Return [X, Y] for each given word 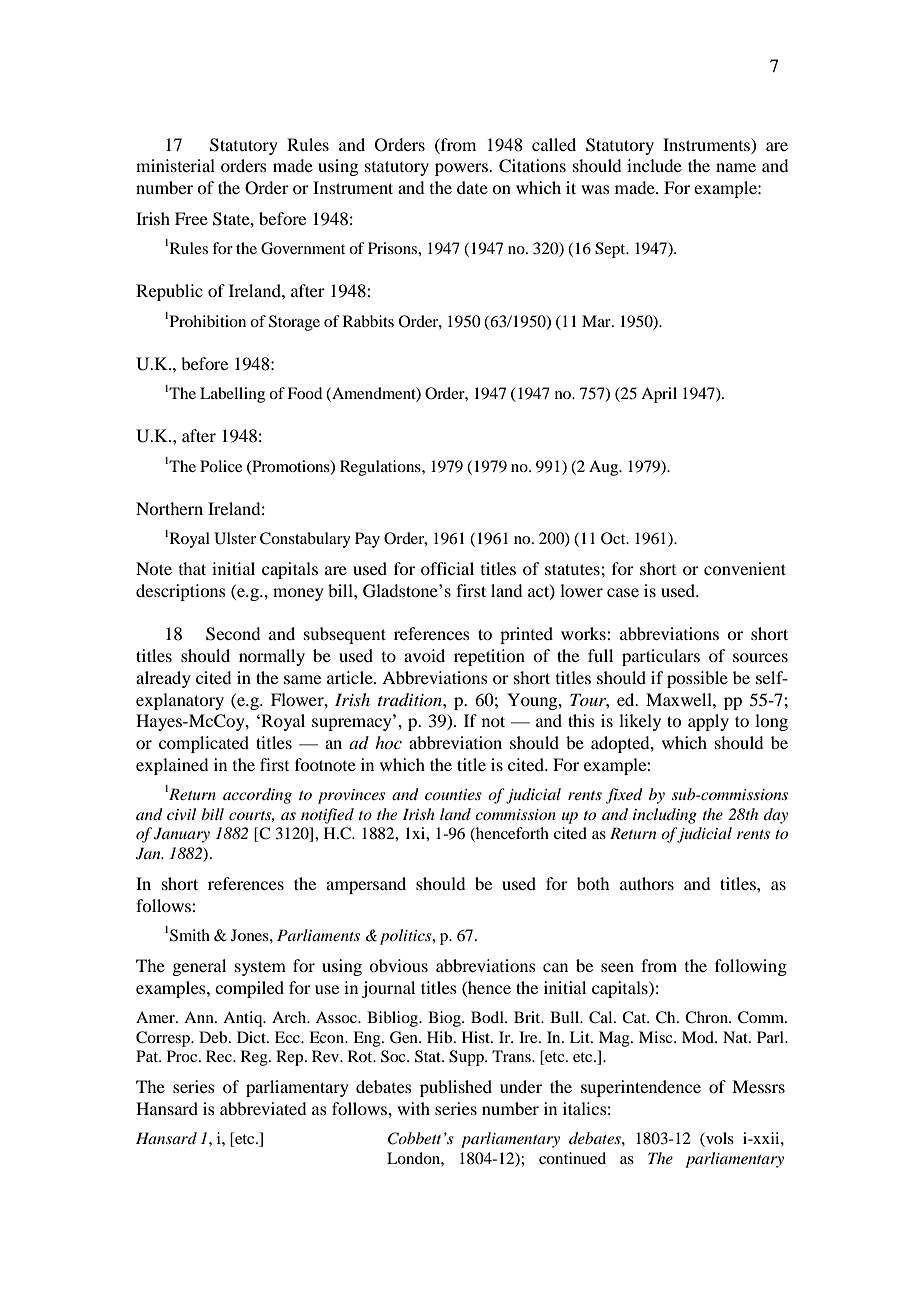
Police [221, 466]
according [257, 796]
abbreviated [263, 1108]
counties [453, 794]
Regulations [381, 468]
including [665, 816]
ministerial [175, 165]
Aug [605, 468]
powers [462, 169]
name [736, 167]
